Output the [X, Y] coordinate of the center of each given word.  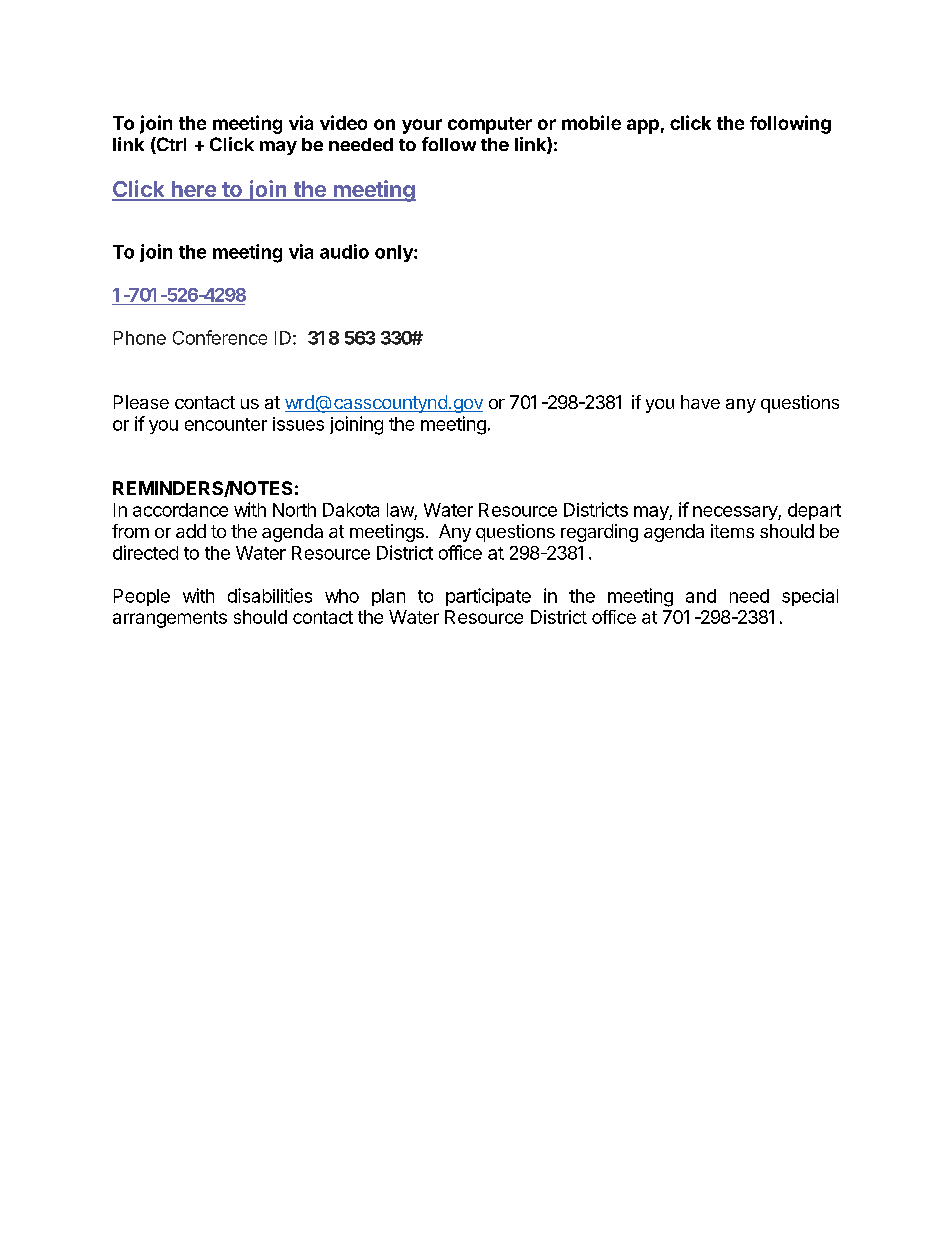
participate [488, 597]
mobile [591, 122]
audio [344, 251]
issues [298, 424]
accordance [180, 510]
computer [490, 125]
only [395, 253]
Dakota [351, 510]
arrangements [170, 619]
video [343, 122]
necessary [736, 513]
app [643, 126]
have [700, 402]
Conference [220, 337]
